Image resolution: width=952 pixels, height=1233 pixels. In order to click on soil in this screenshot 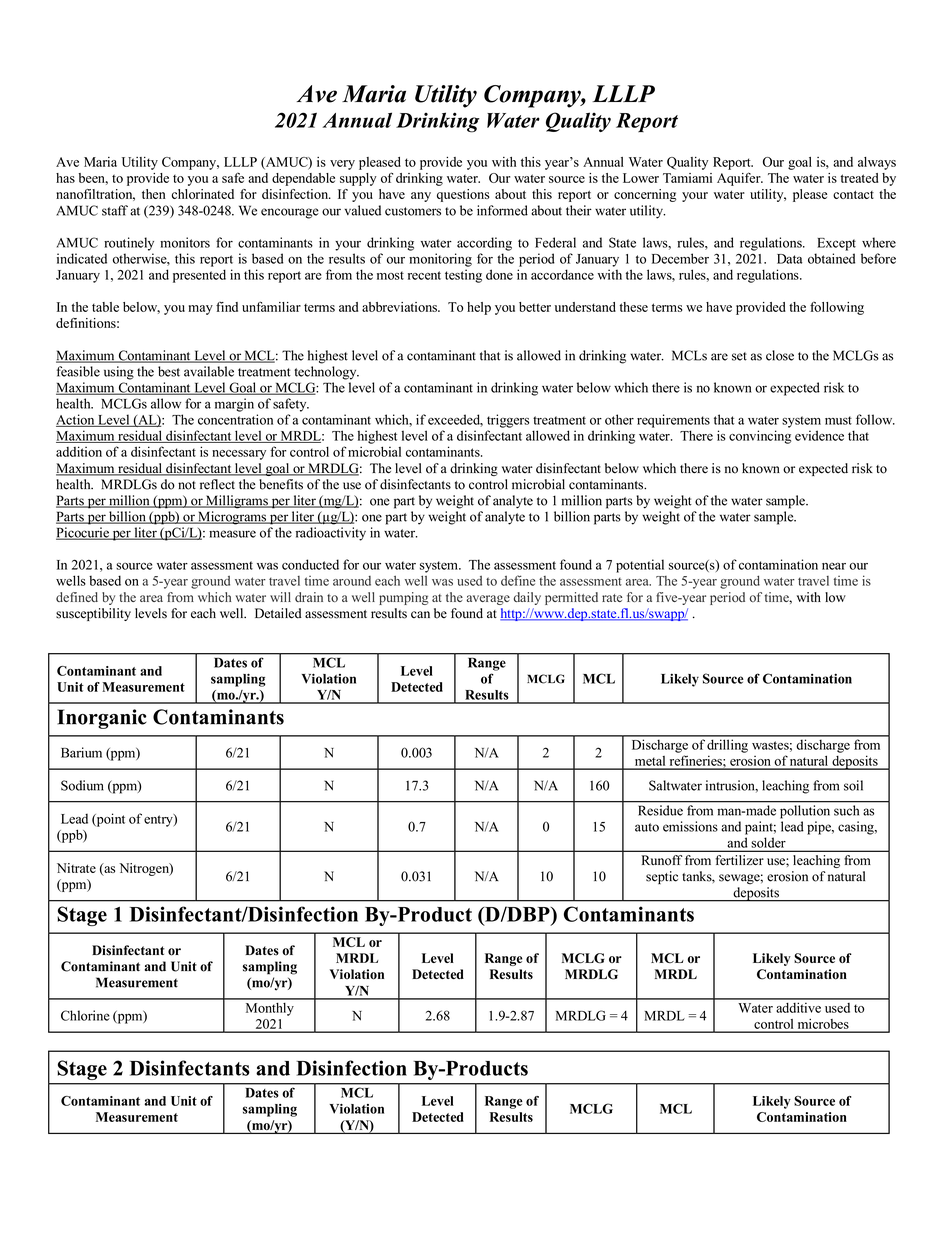, I will do `click(853, 785)`.
